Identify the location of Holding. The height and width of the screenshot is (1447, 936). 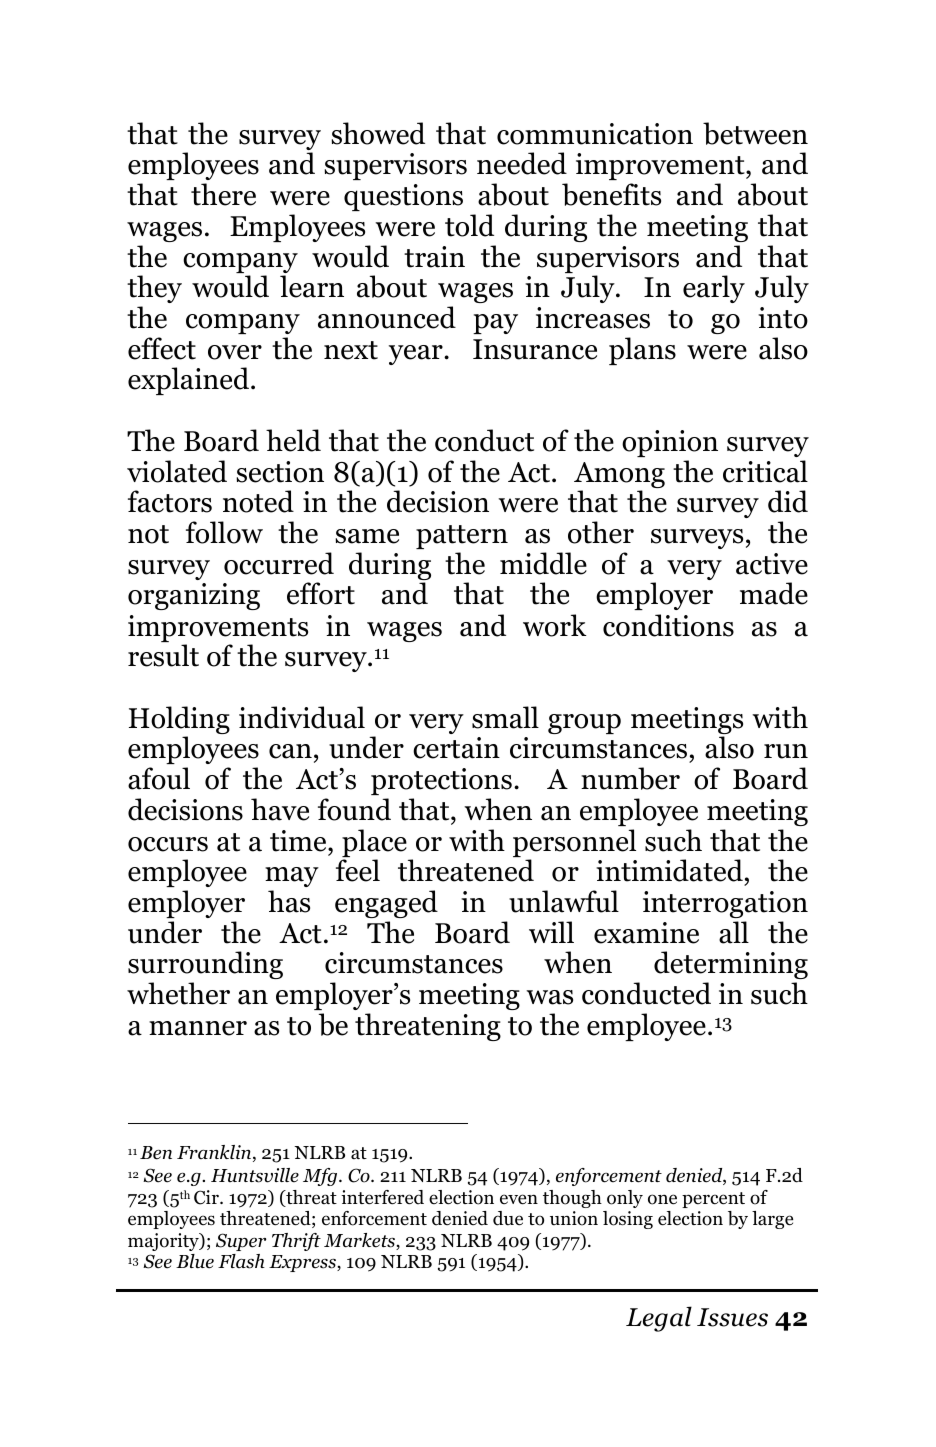
(179, 721).
